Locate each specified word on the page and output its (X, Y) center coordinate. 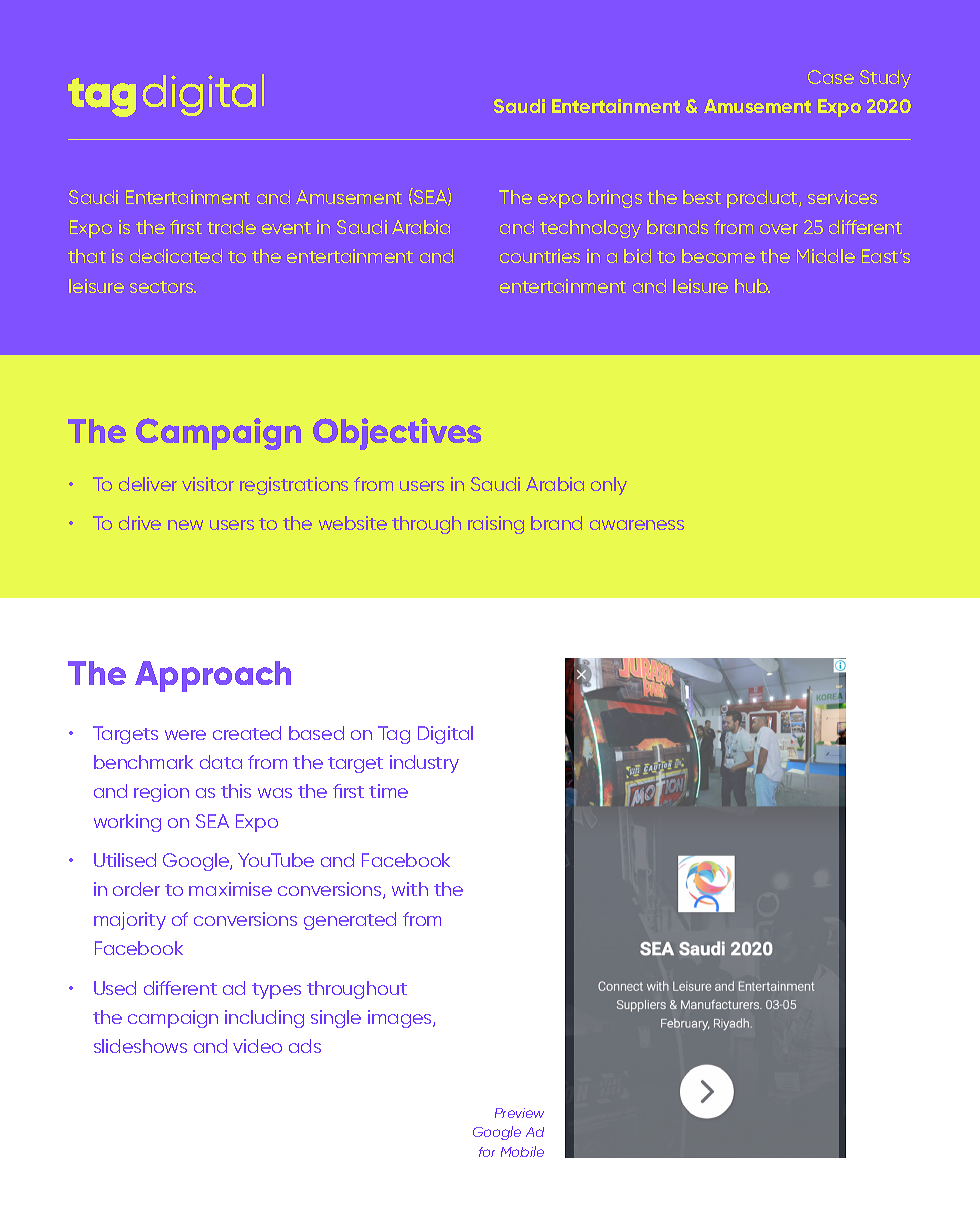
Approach (213, 676)
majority (130, 921)
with (410, 889)
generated (350, 921)
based (316, 733)
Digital (445, 735)
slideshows (140, 1046)
